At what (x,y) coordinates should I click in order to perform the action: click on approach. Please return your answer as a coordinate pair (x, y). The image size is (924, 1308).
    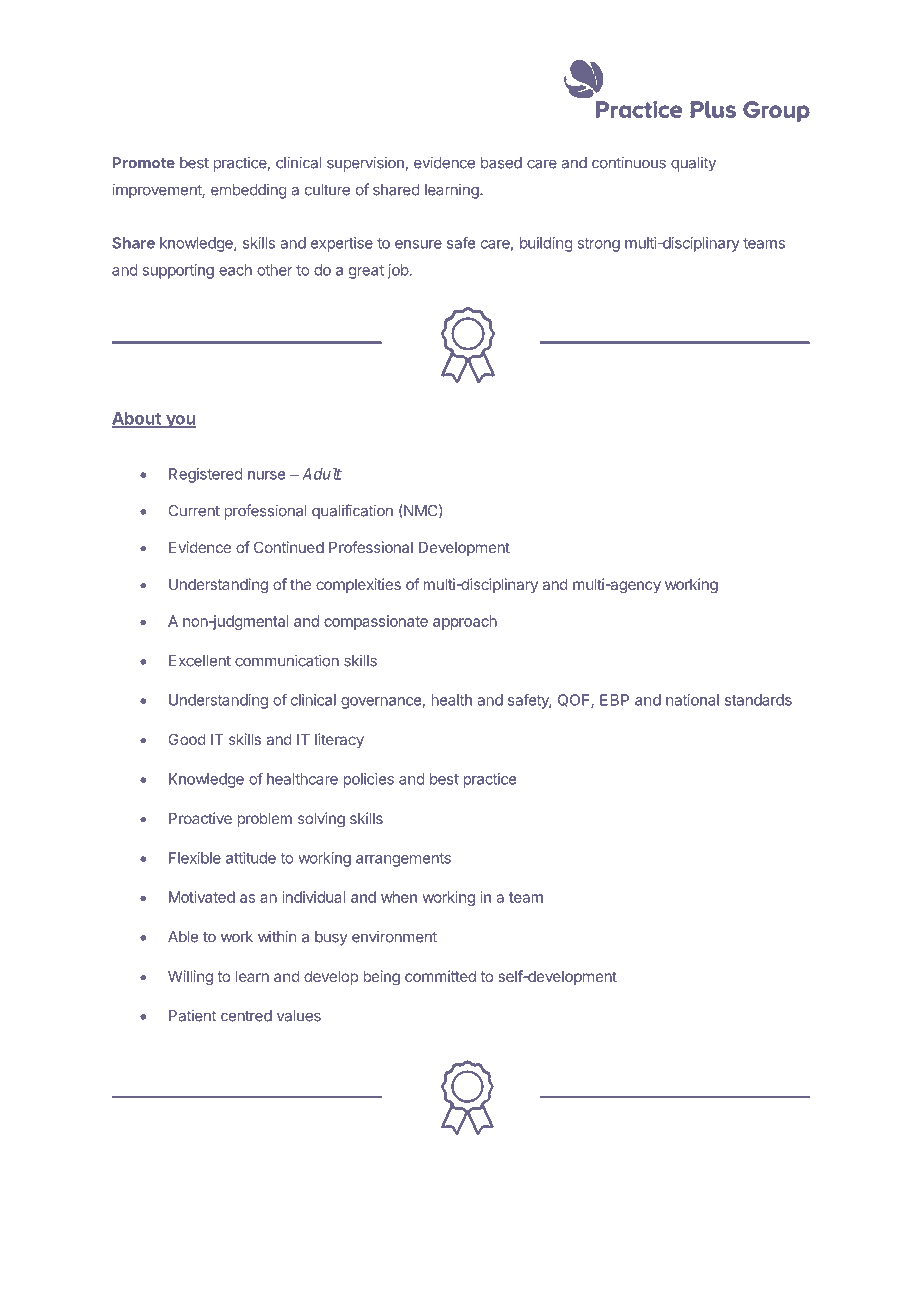
    Looking at the image, I should click on (465, 622).
